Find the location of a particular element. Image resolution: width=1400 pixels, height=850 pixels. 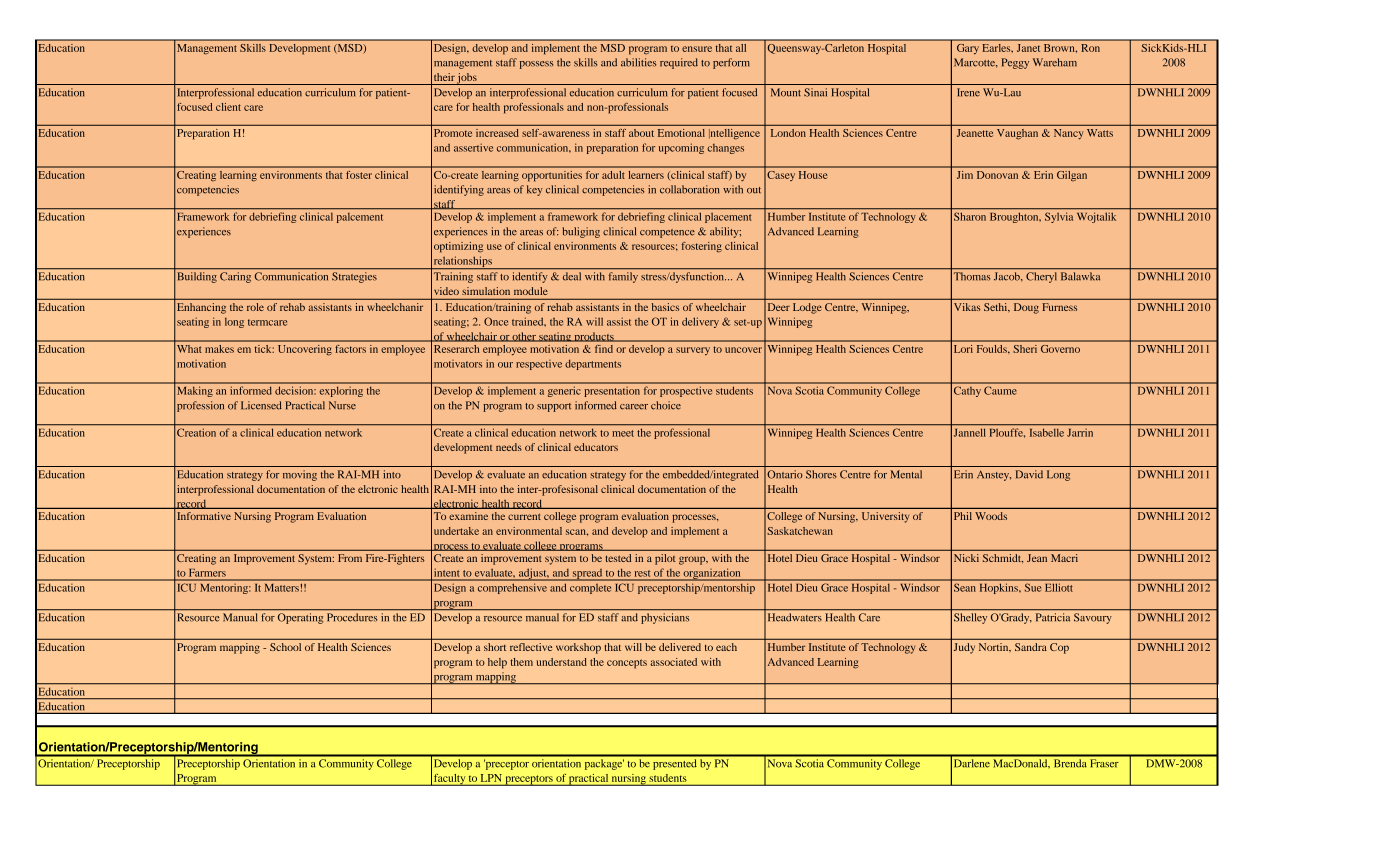

jobs is located at coordinates (467, 79).
